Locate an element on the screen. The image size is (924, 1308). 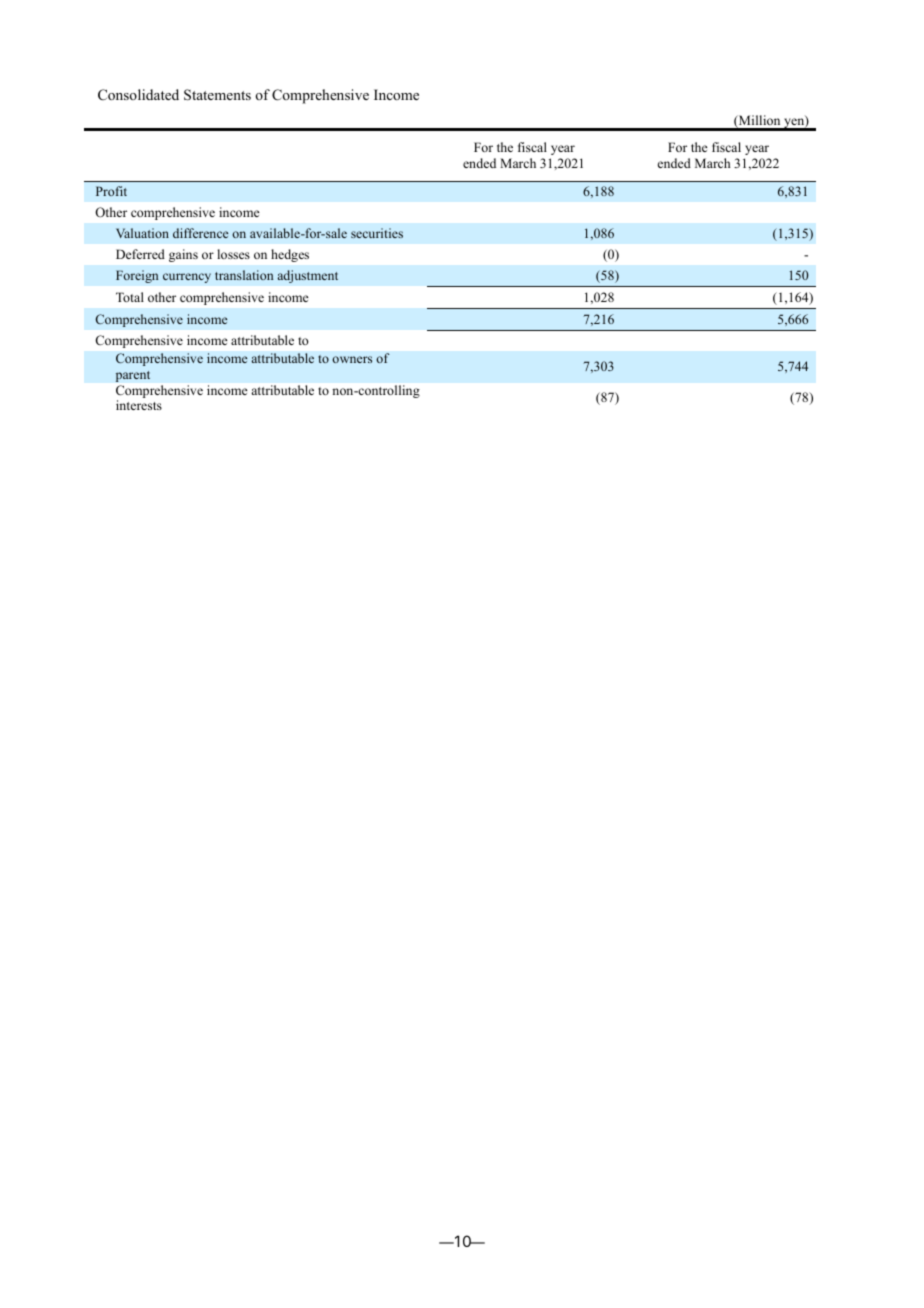
Statements is located at coordinates (217, 95).
